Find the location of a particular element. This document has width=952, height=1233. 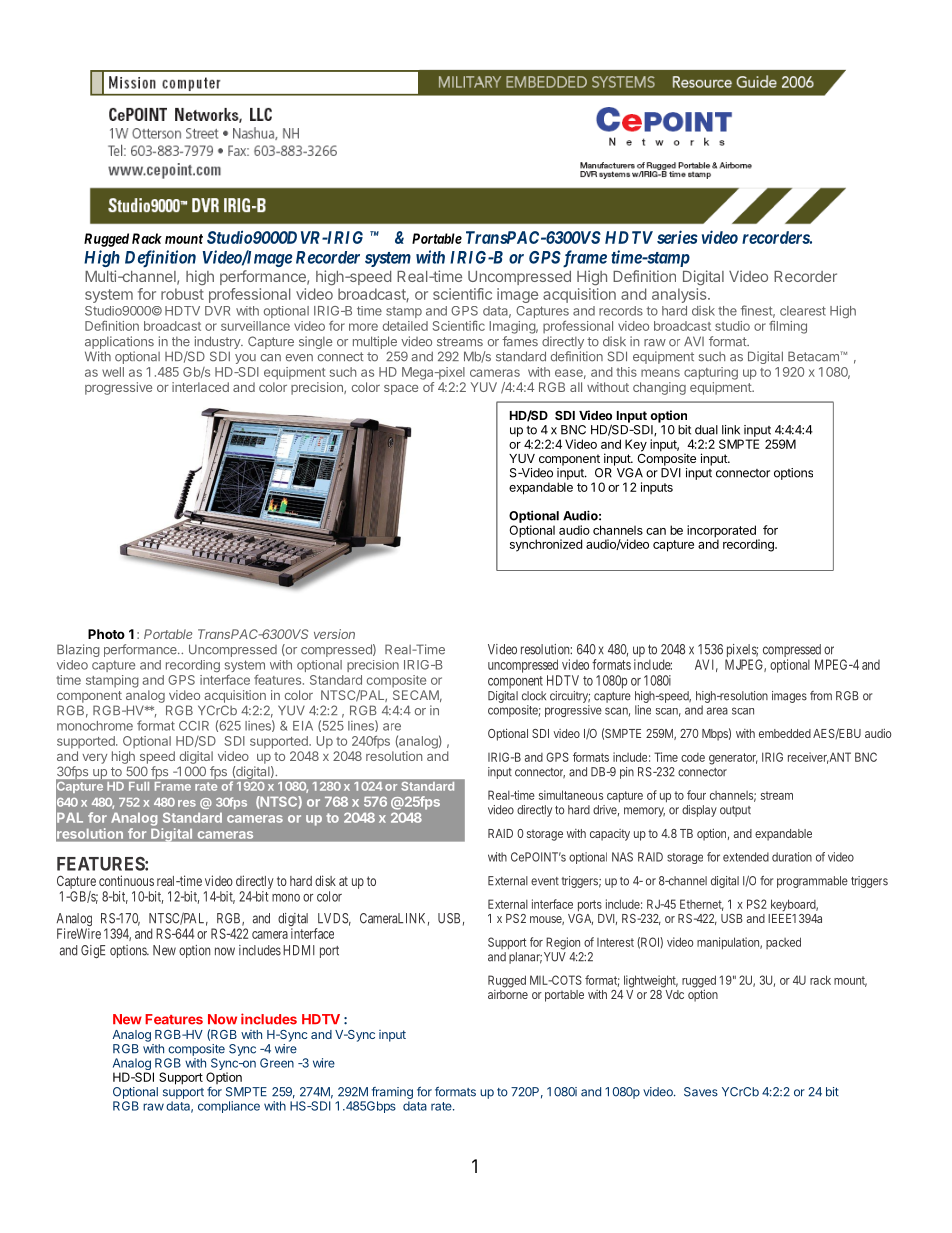

Photo is located at coordinates (106, 634).
